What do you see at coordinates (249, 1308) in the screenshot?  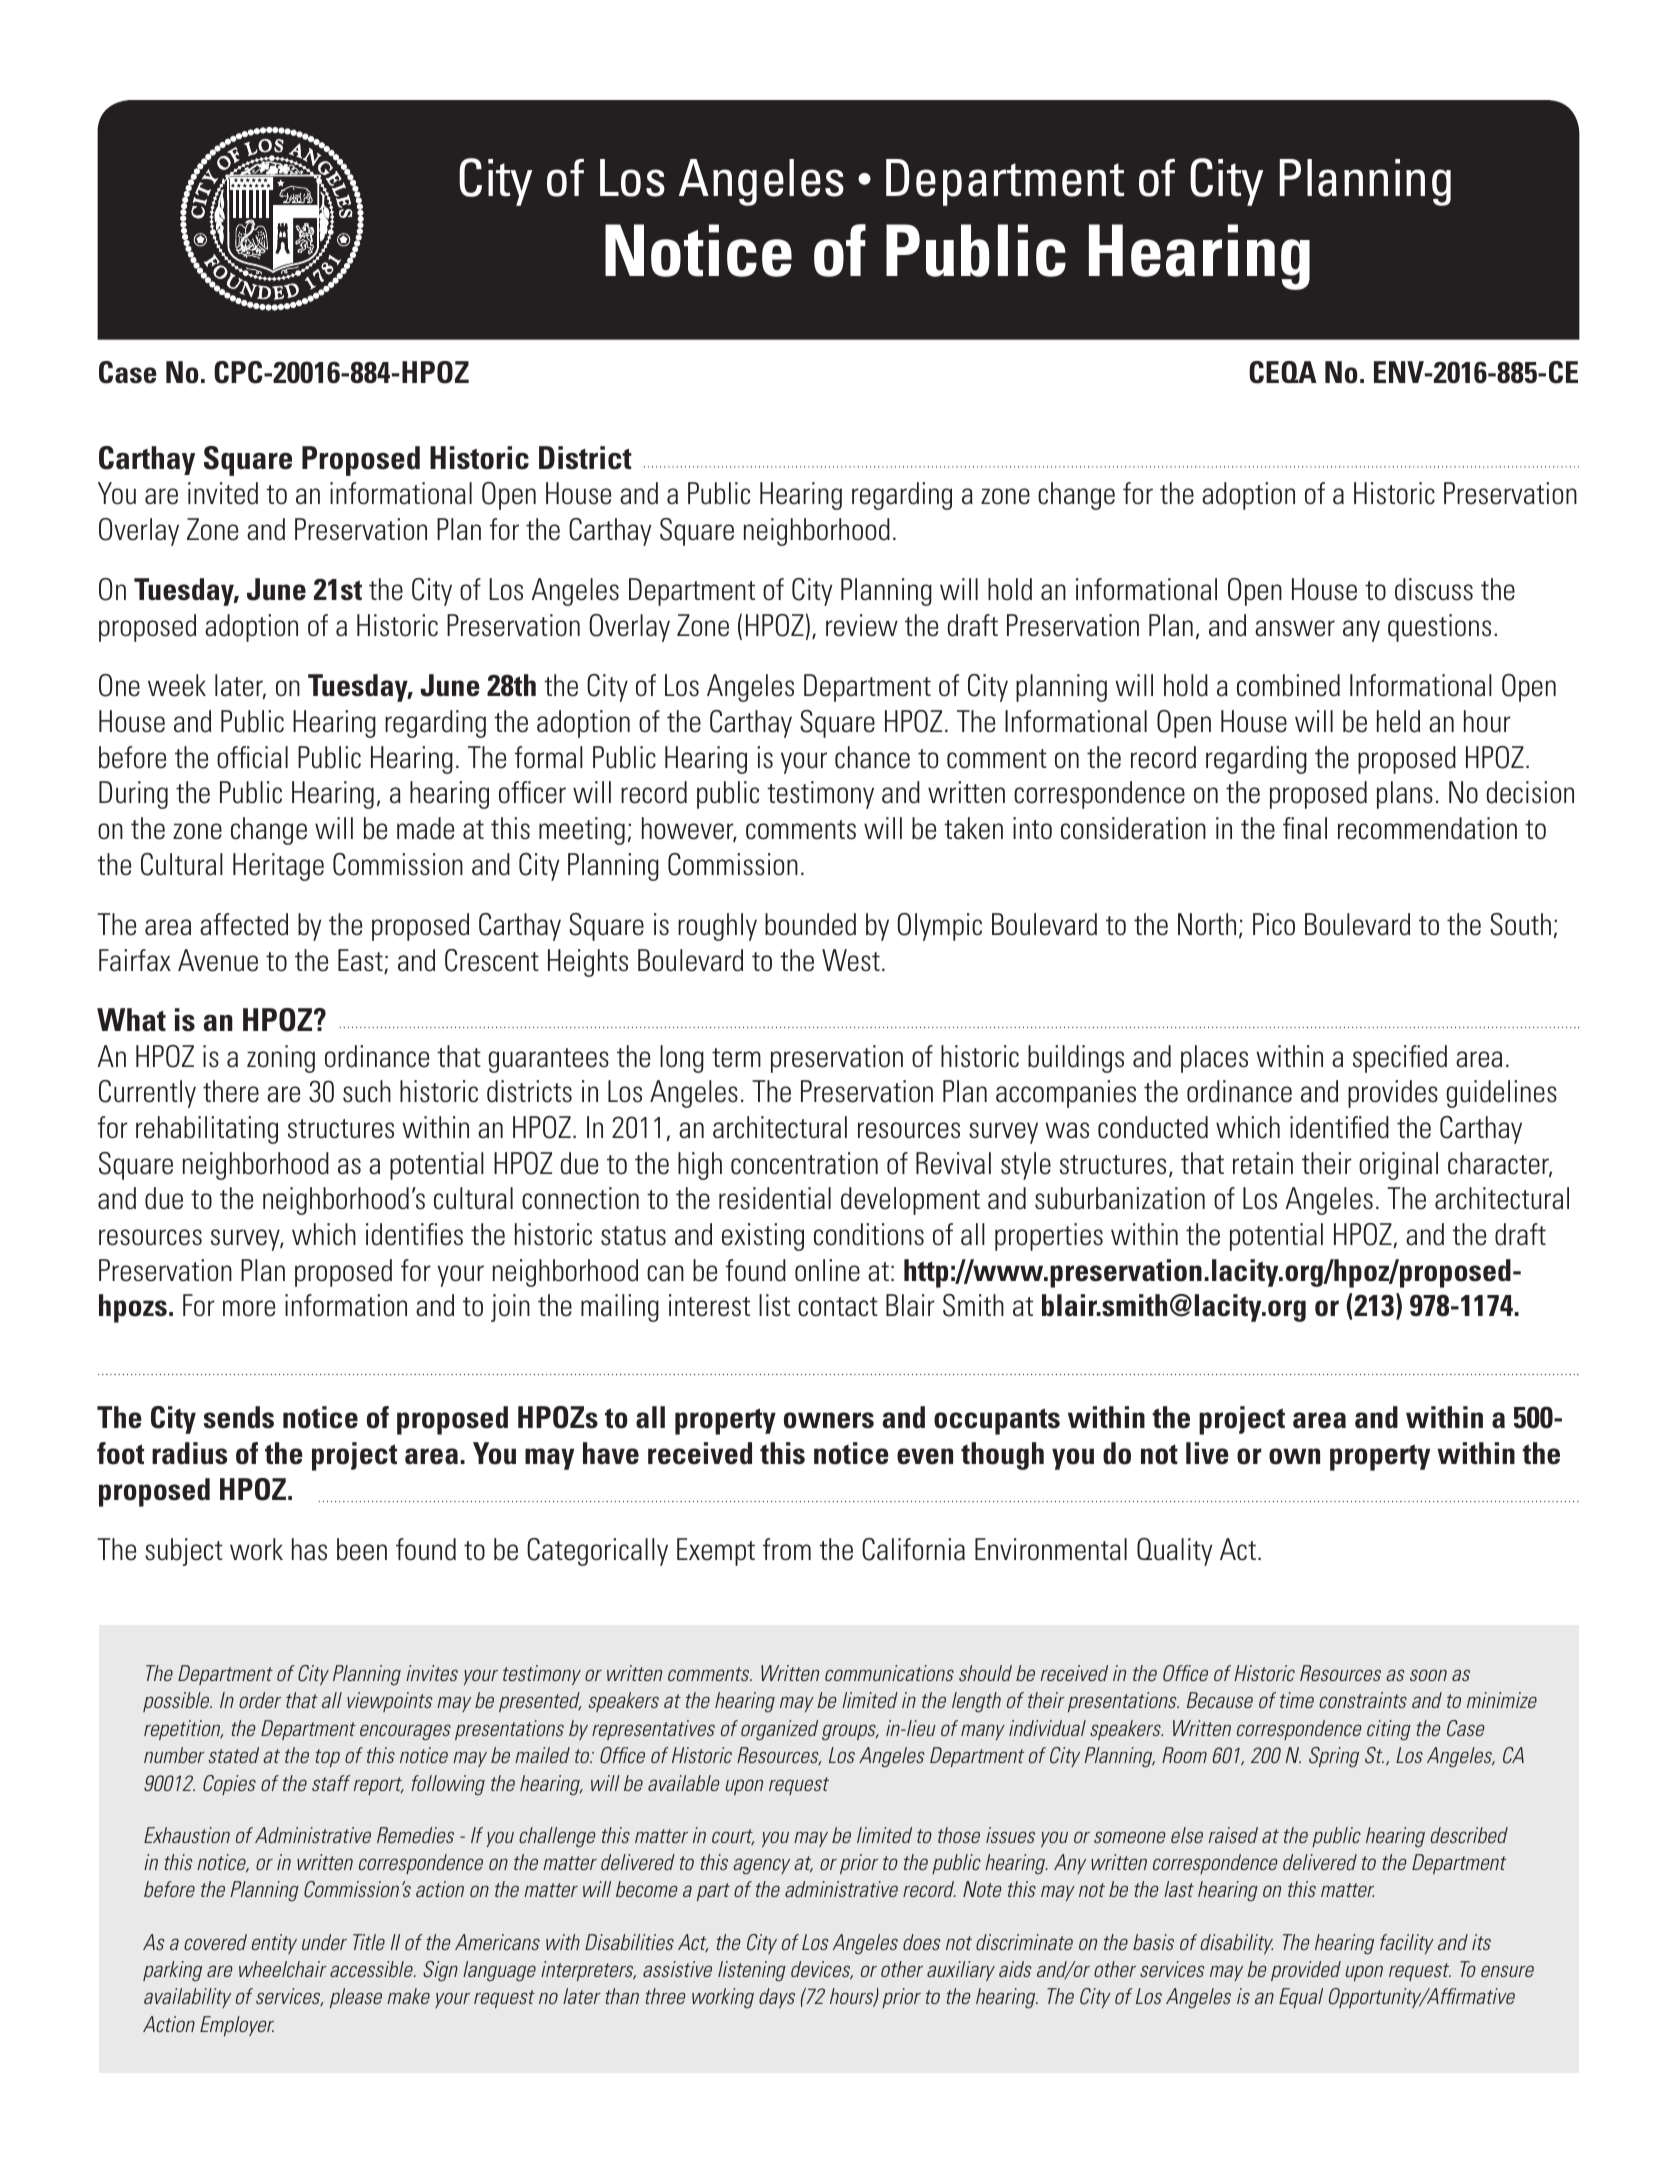 I see `more` at bounding box center [249, 1308].
